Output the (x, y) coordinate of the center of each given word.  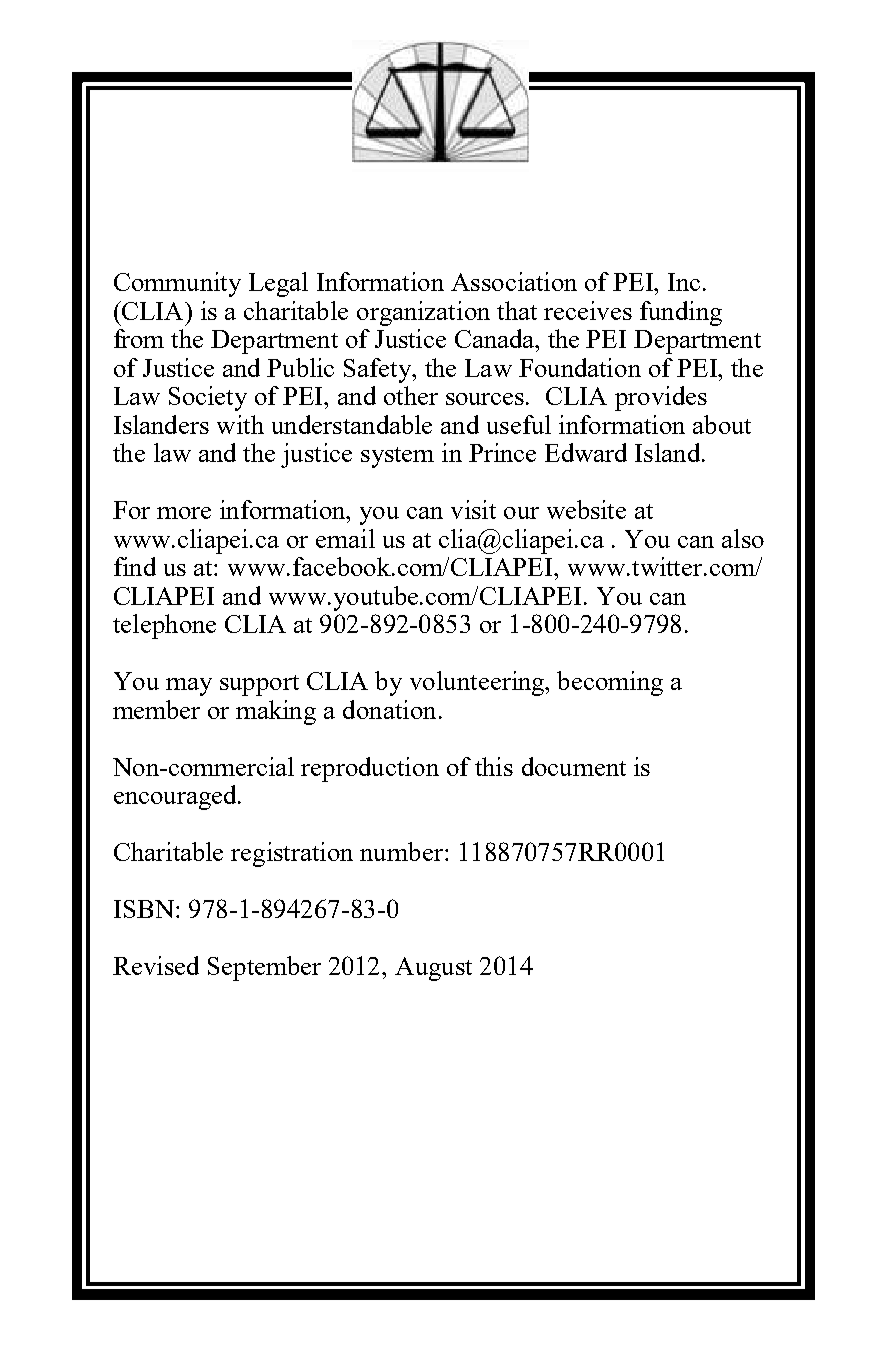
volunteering (478, 683)
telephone (164, 626)
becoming (610, 683)
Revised (156, 965)
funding (681, 313)
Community (177, 284)
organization (423, 313)
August (433, 969)
